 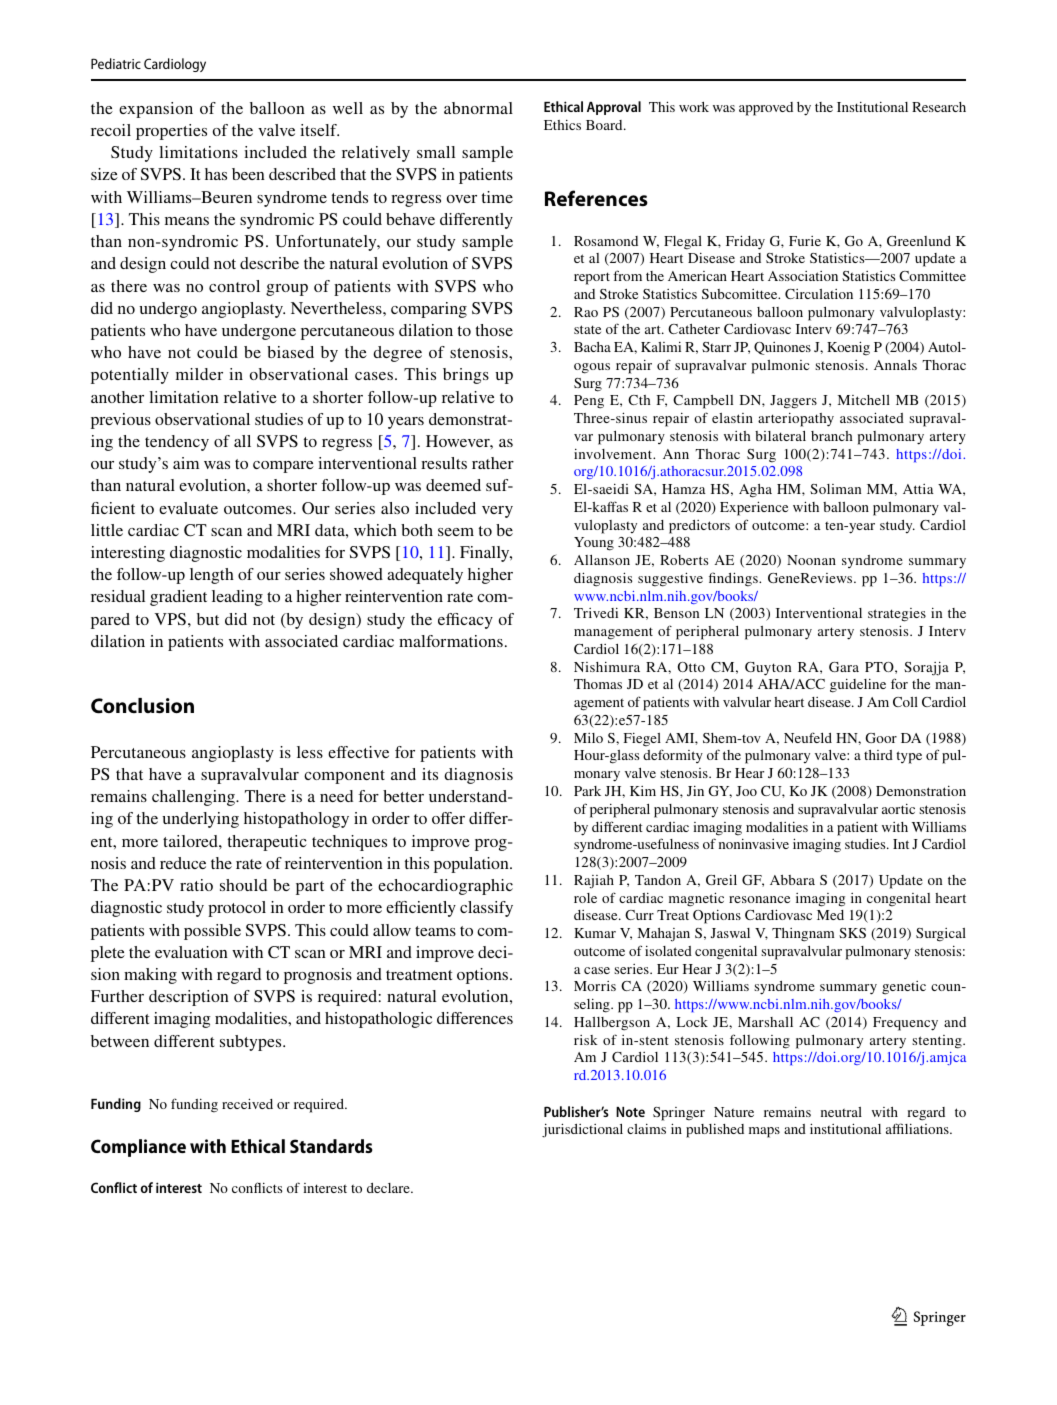 I want to click on those, so click(x=494, y=330).
